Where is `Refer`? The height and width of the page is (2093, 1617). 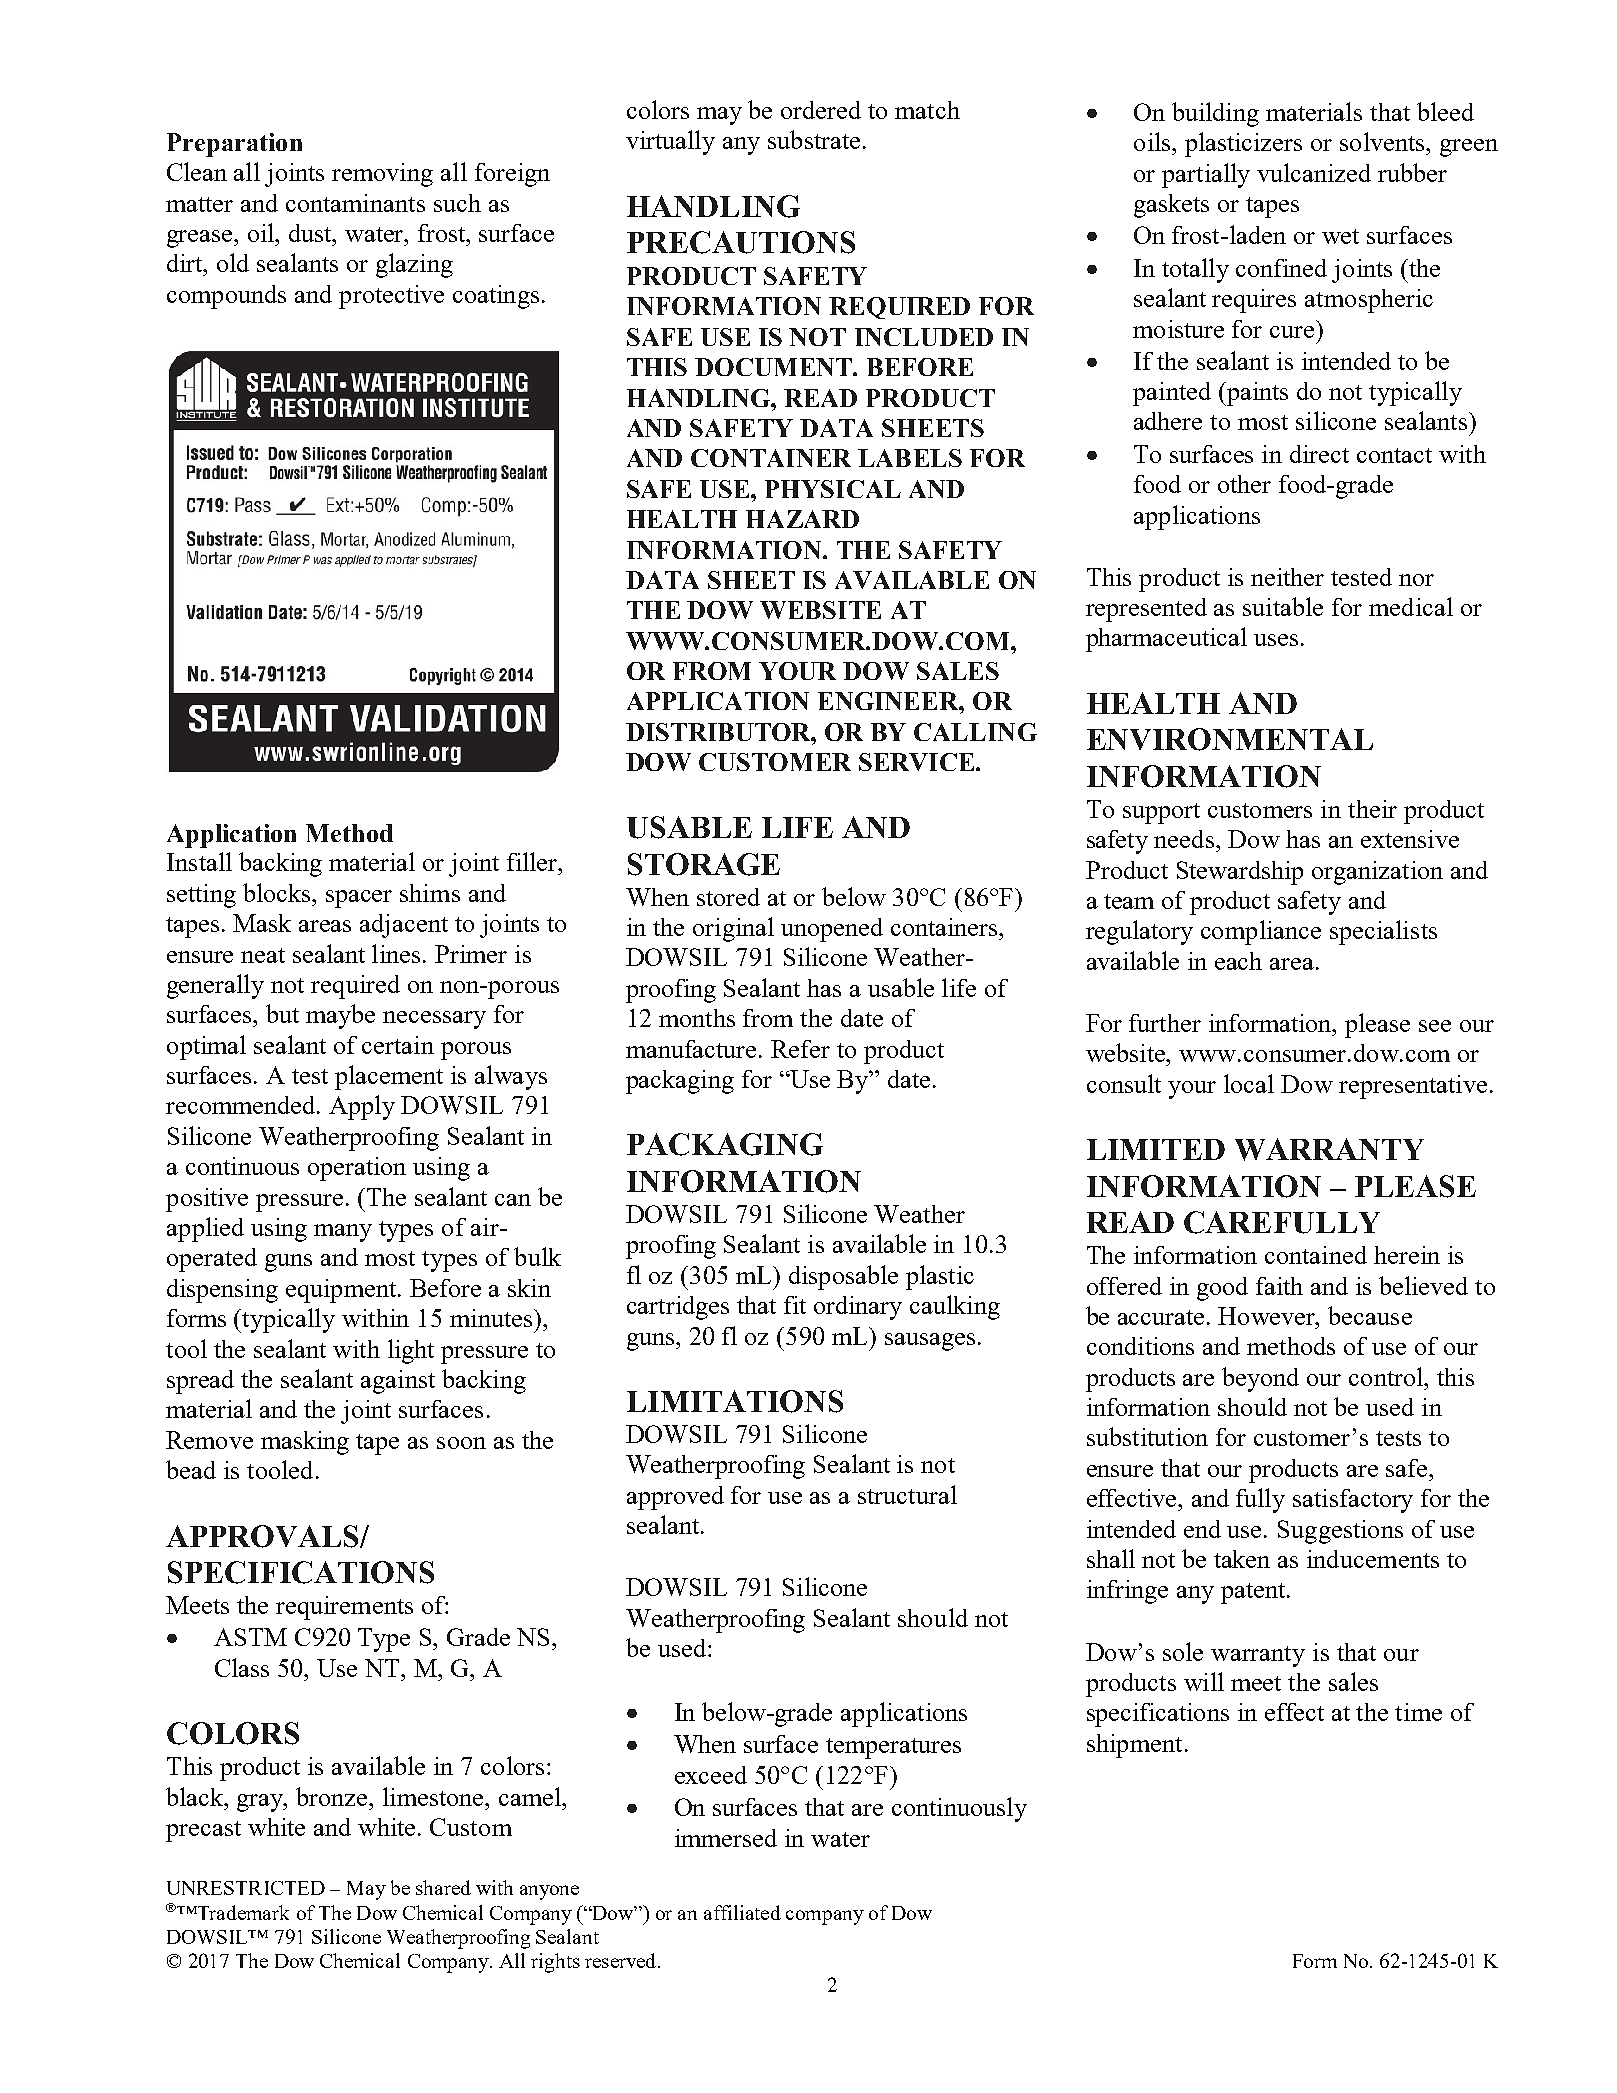
Refer is located at coordinates (800, 1049).
